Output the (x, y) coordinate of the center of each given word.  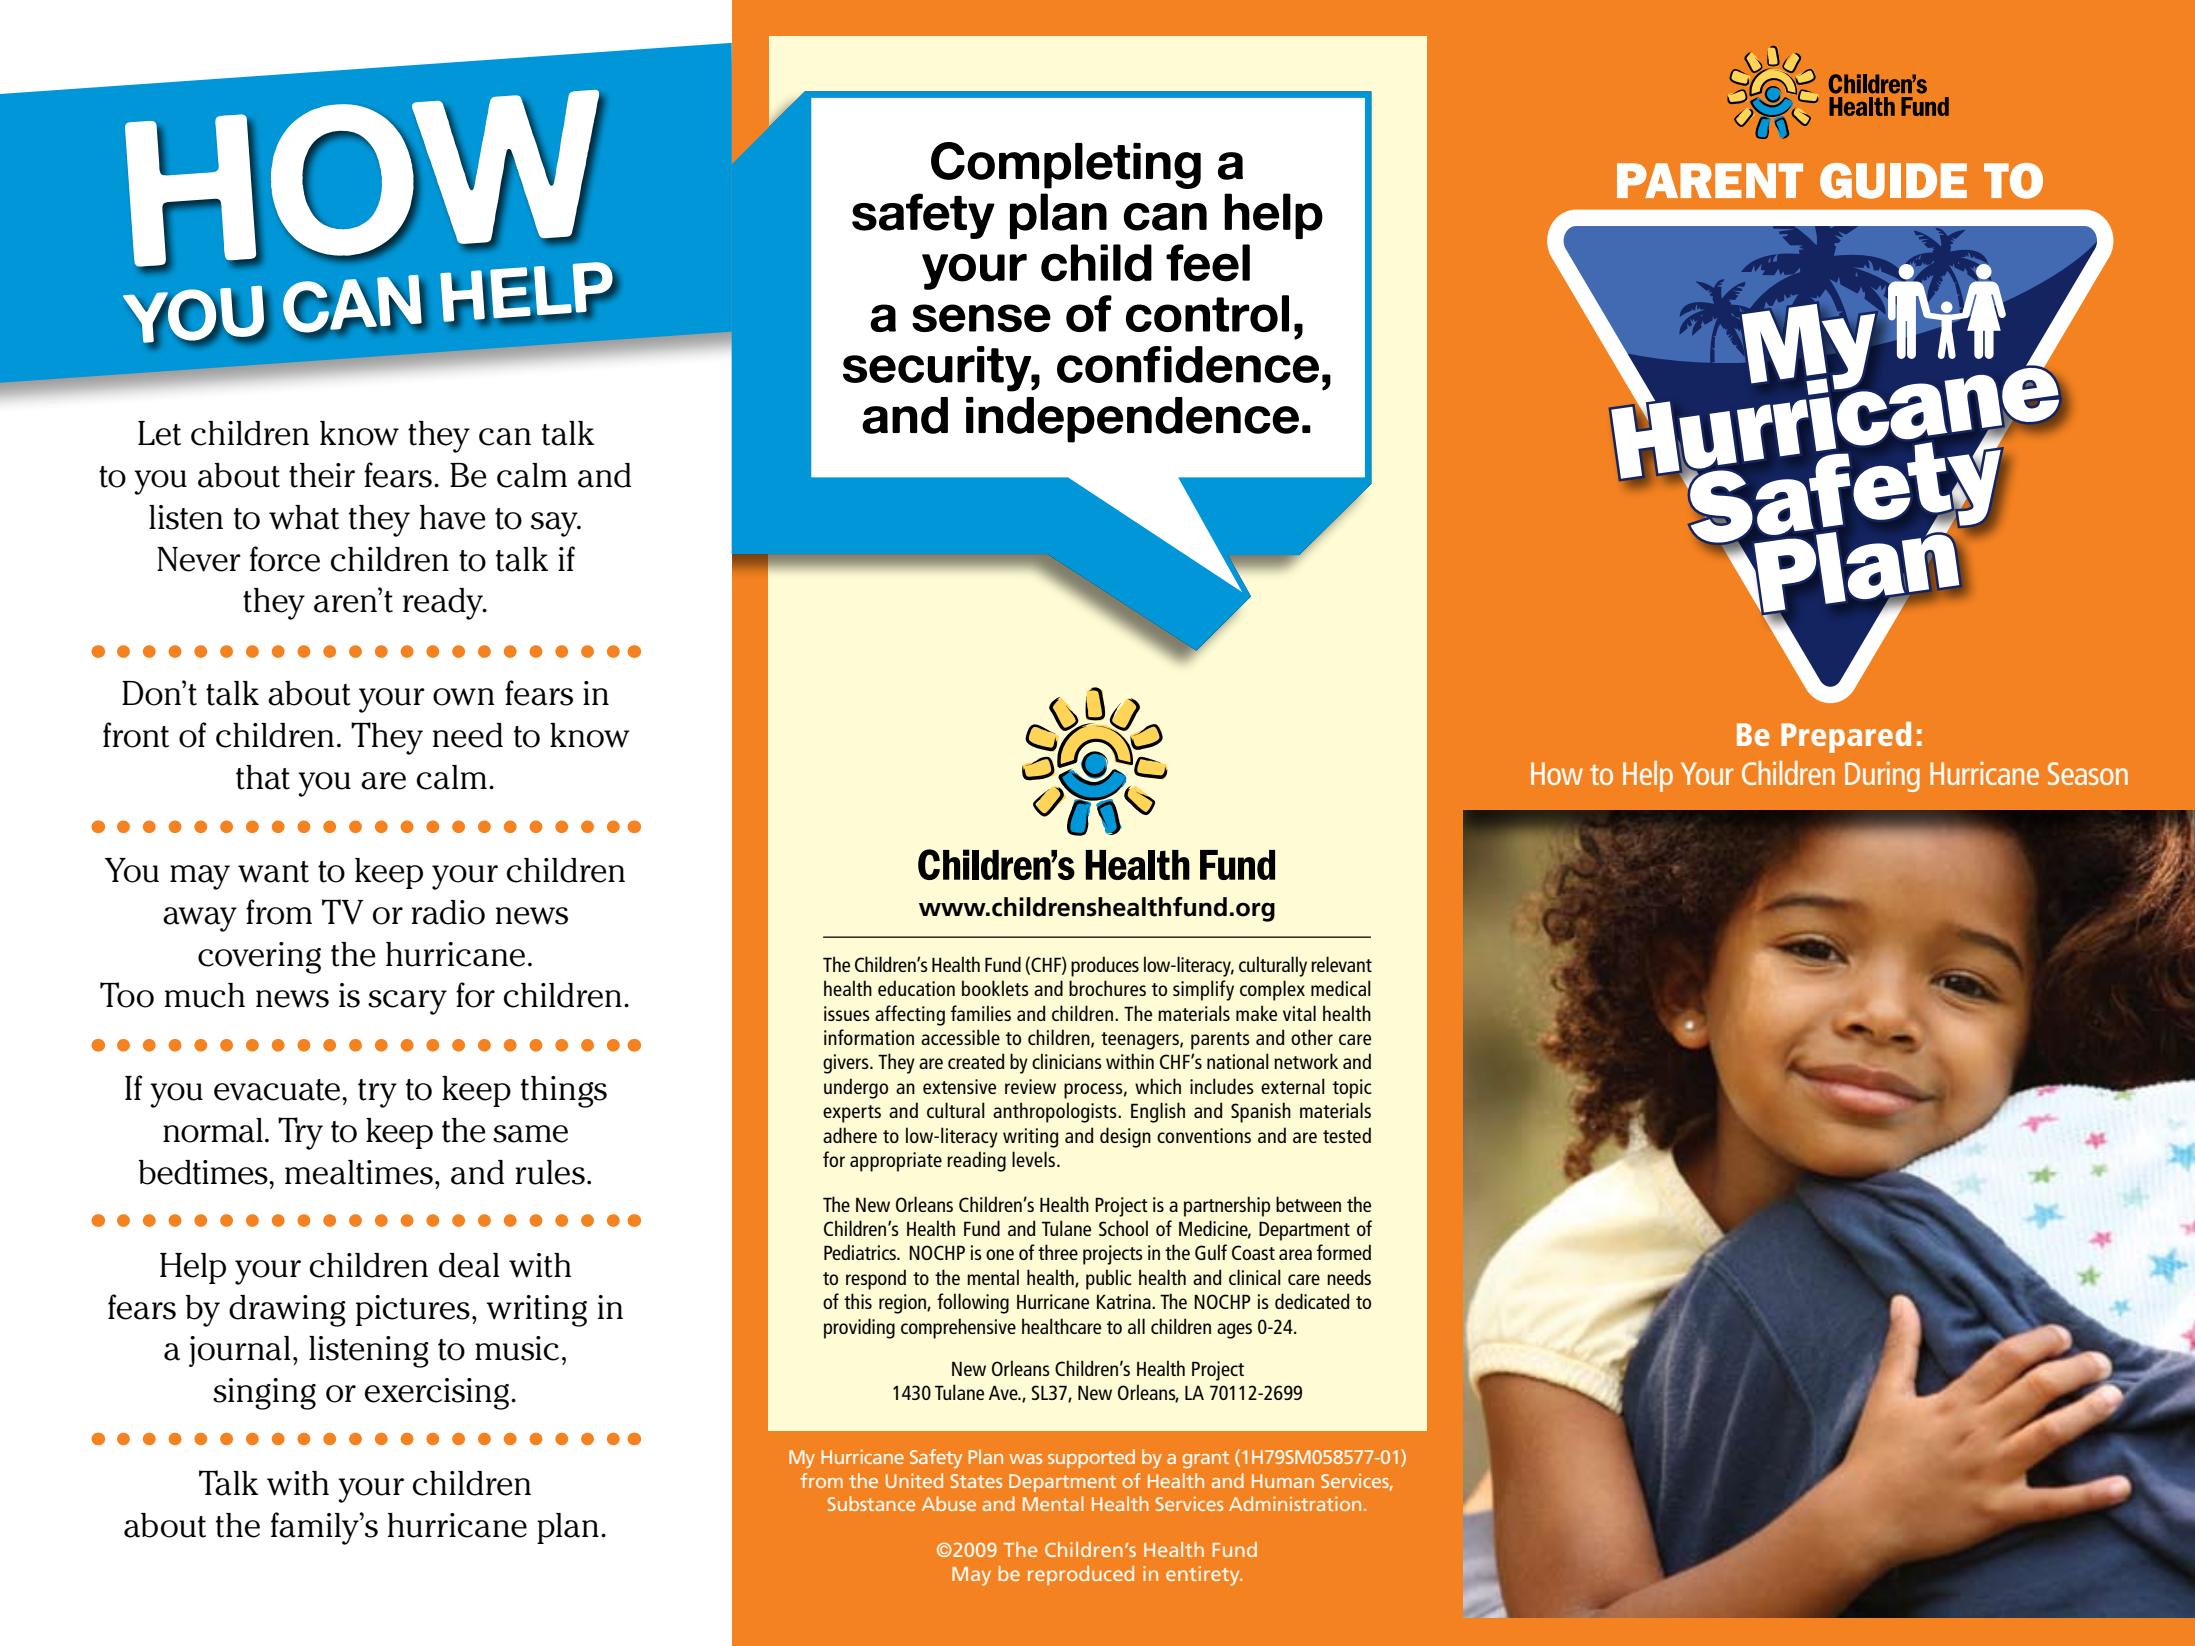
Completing (1066, 165)
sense (981, 318)
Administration (1295, 1503)
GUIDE (1893, 181)
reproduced (1081, 1575)
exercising (438, 1394)
